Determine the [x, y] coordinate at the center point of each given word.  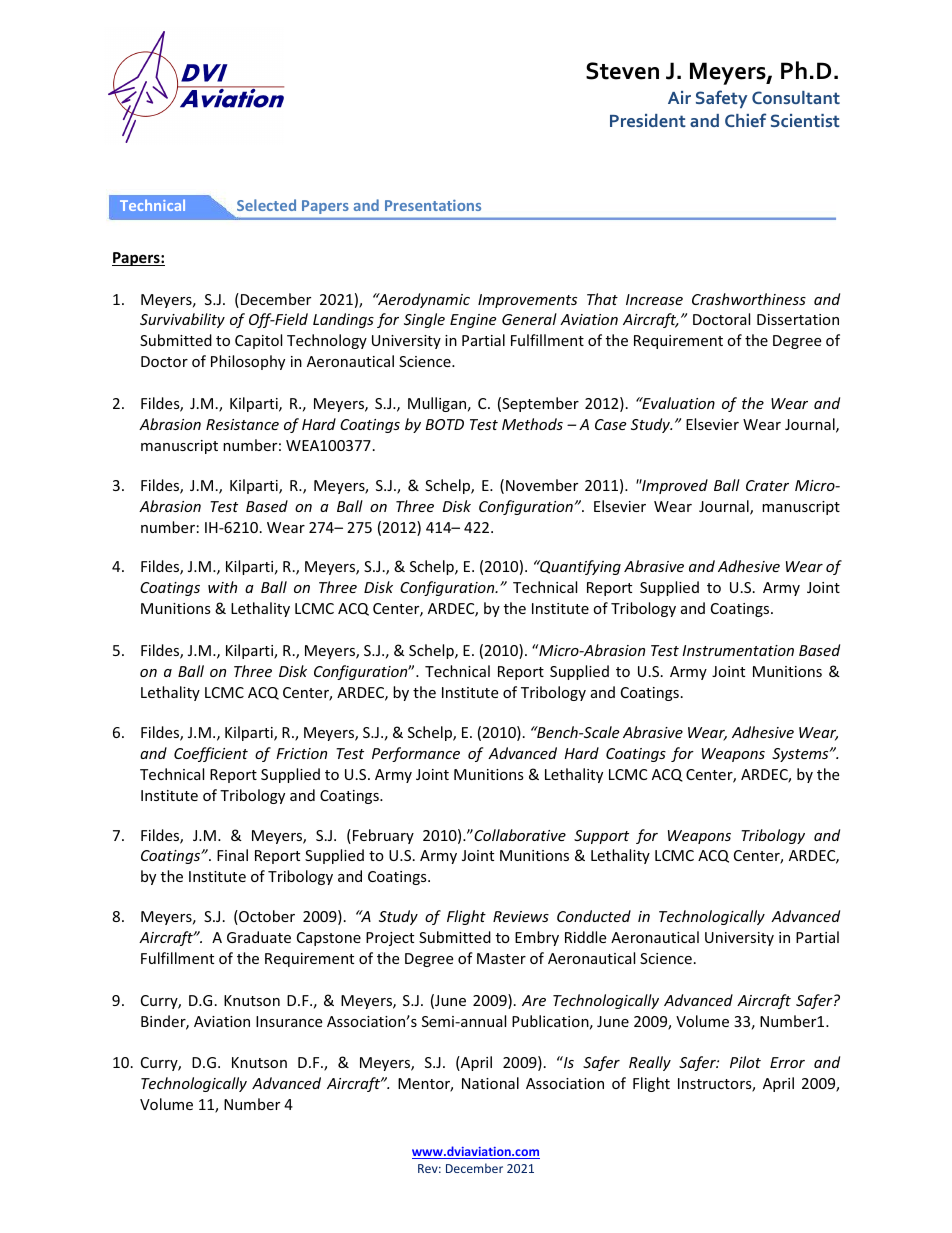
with [222, 587]
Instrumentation [738, 650]
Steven [622, 71]
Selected [266, 205]
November [542, 485]
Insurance [289, 1021]
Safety [721, 99]
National [490, 1083]
